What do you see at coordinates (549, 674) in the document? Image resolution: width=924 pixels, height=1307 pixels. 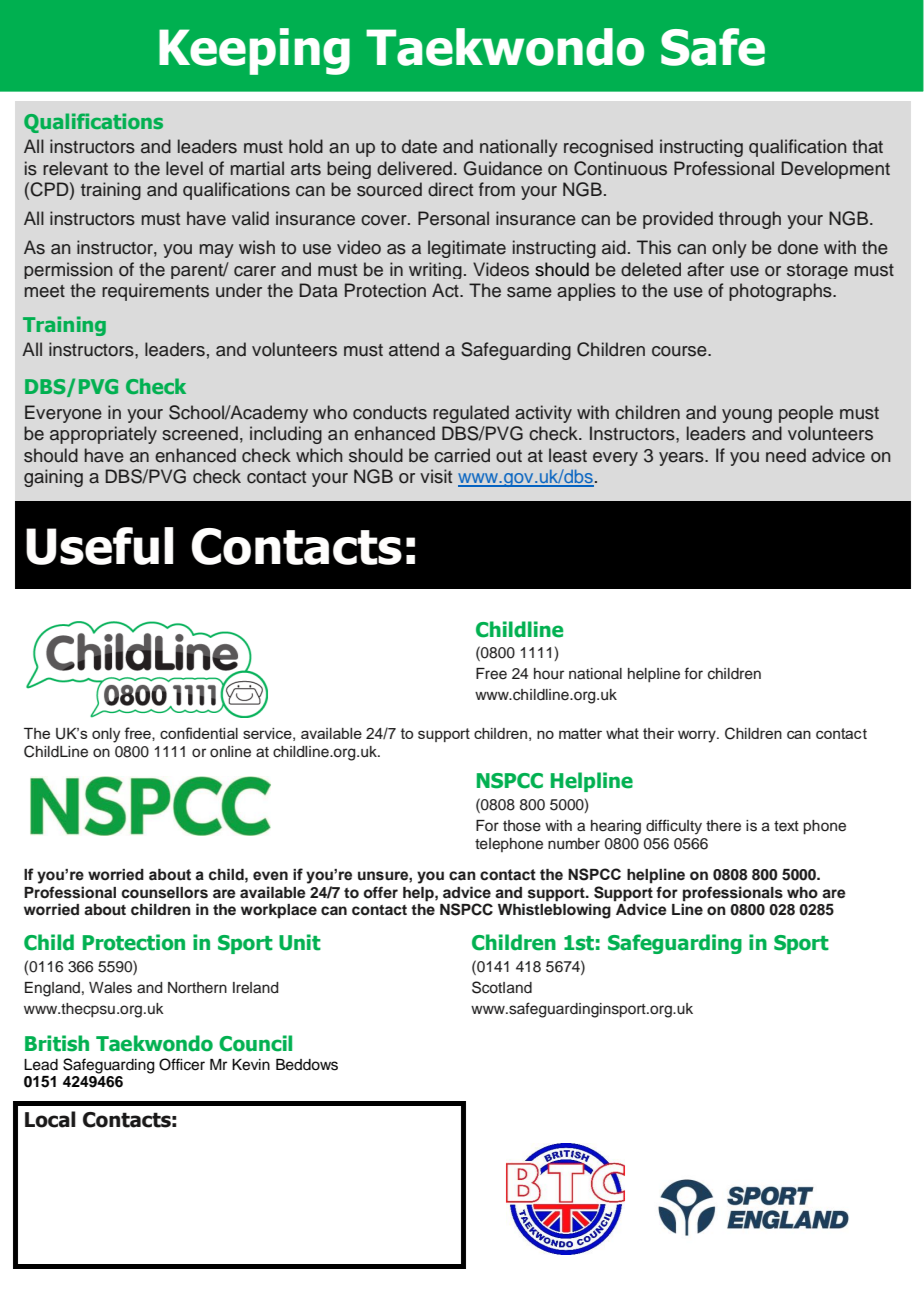 I see `hour` at bounding box center [549, 674].
